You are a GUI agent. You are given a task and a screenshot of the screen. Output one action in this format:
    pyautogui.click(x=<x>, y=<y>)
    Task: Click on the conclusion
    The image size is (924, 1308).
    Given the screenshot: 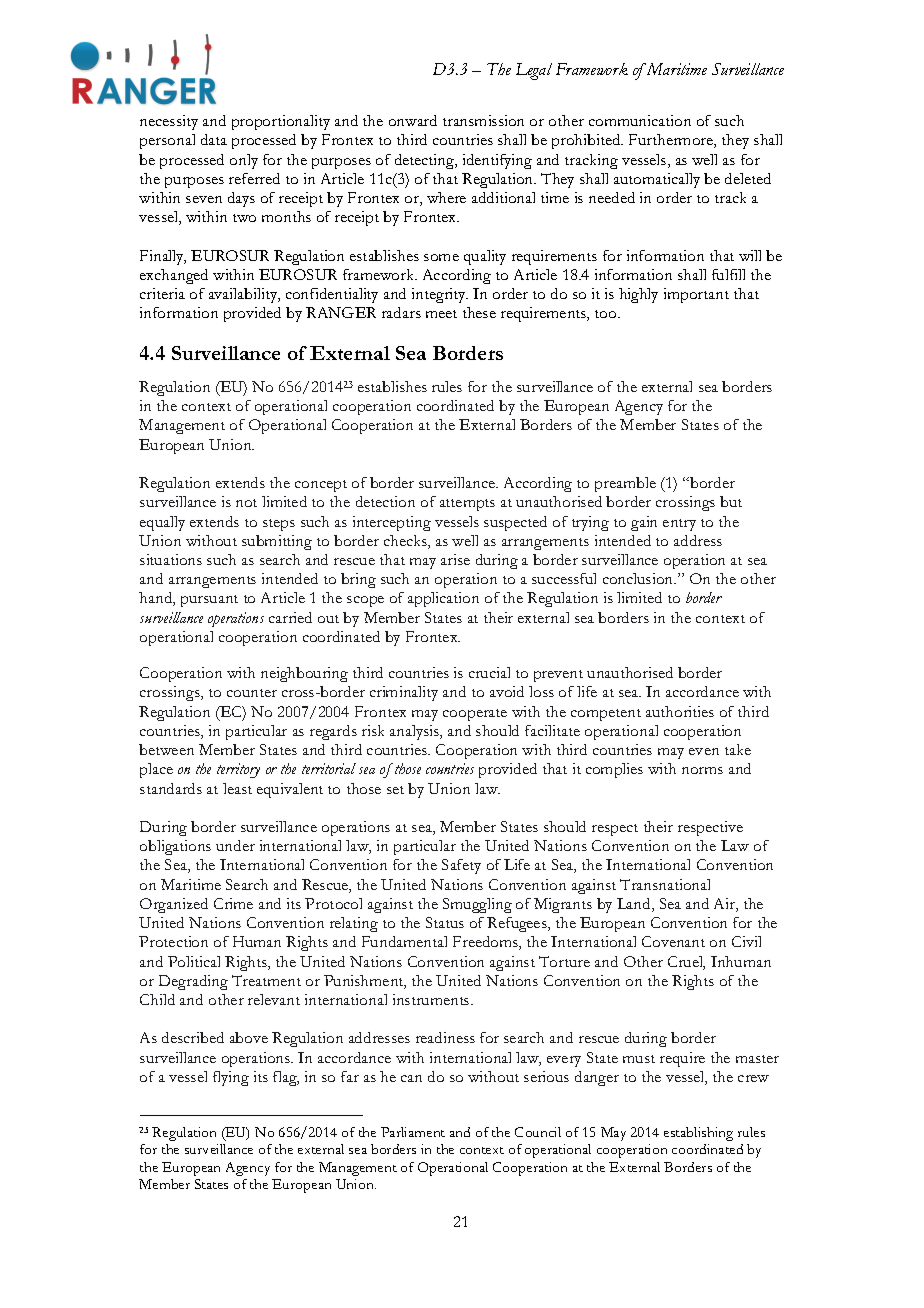 What is the action you would take?
    pyautogui.click(x=639, y=578)
